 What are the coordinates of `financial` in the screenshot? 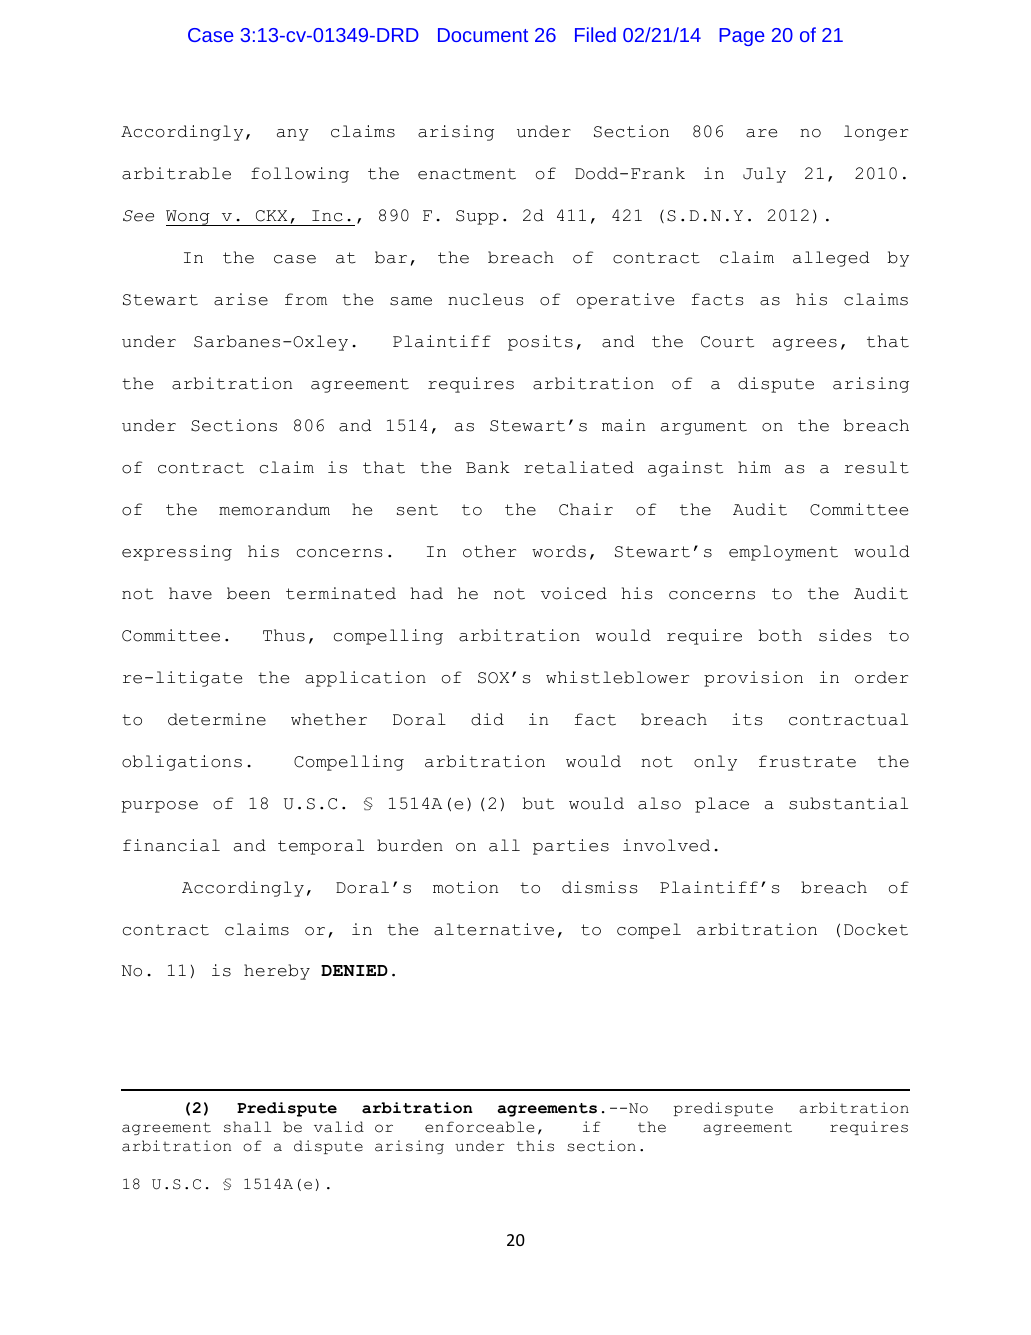 It's located at (171, 845).
